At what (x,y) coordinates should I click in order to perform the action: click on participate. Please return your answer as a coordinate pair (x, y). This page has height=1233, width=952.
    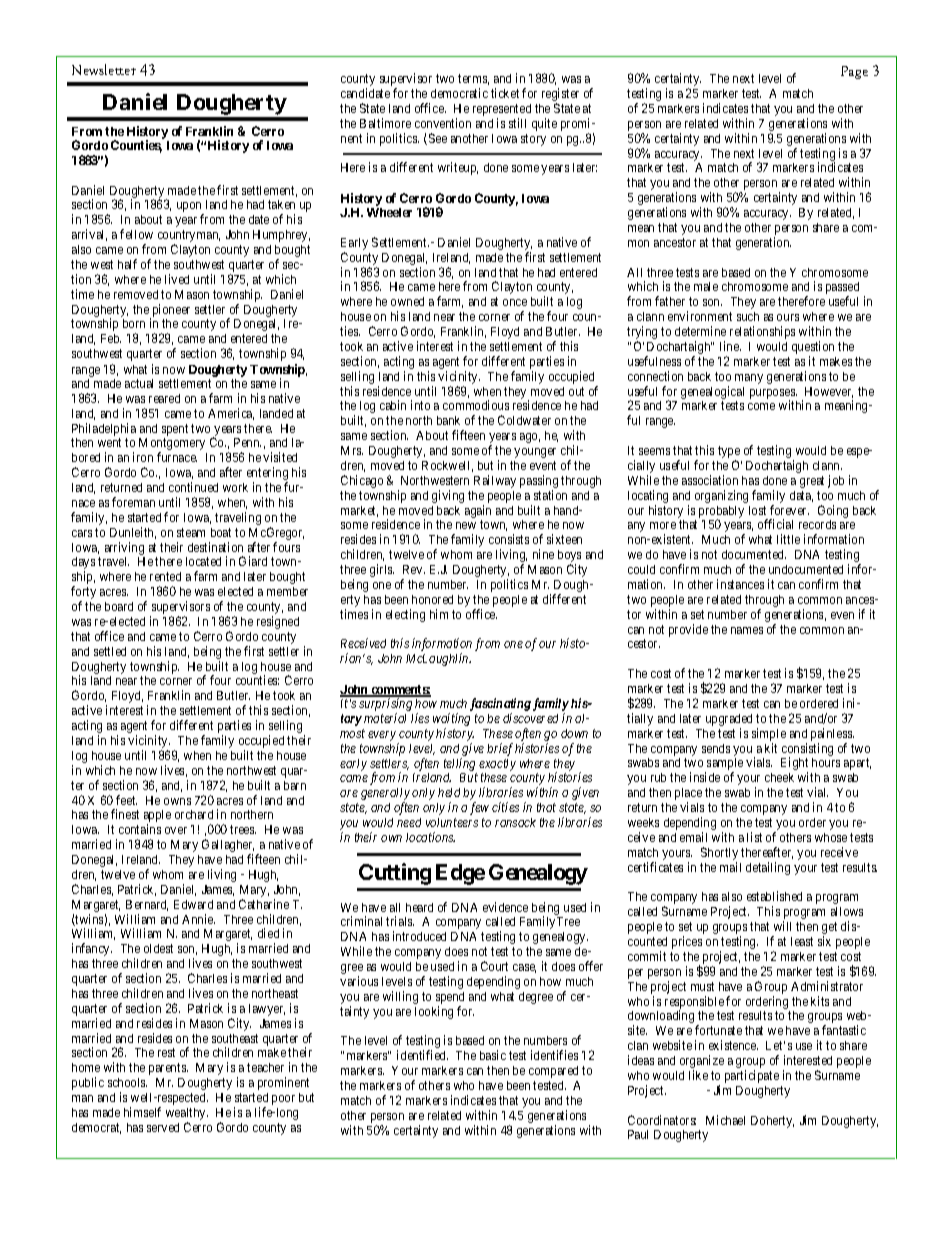
    Looking at the image, I should click on (752, 1076).
